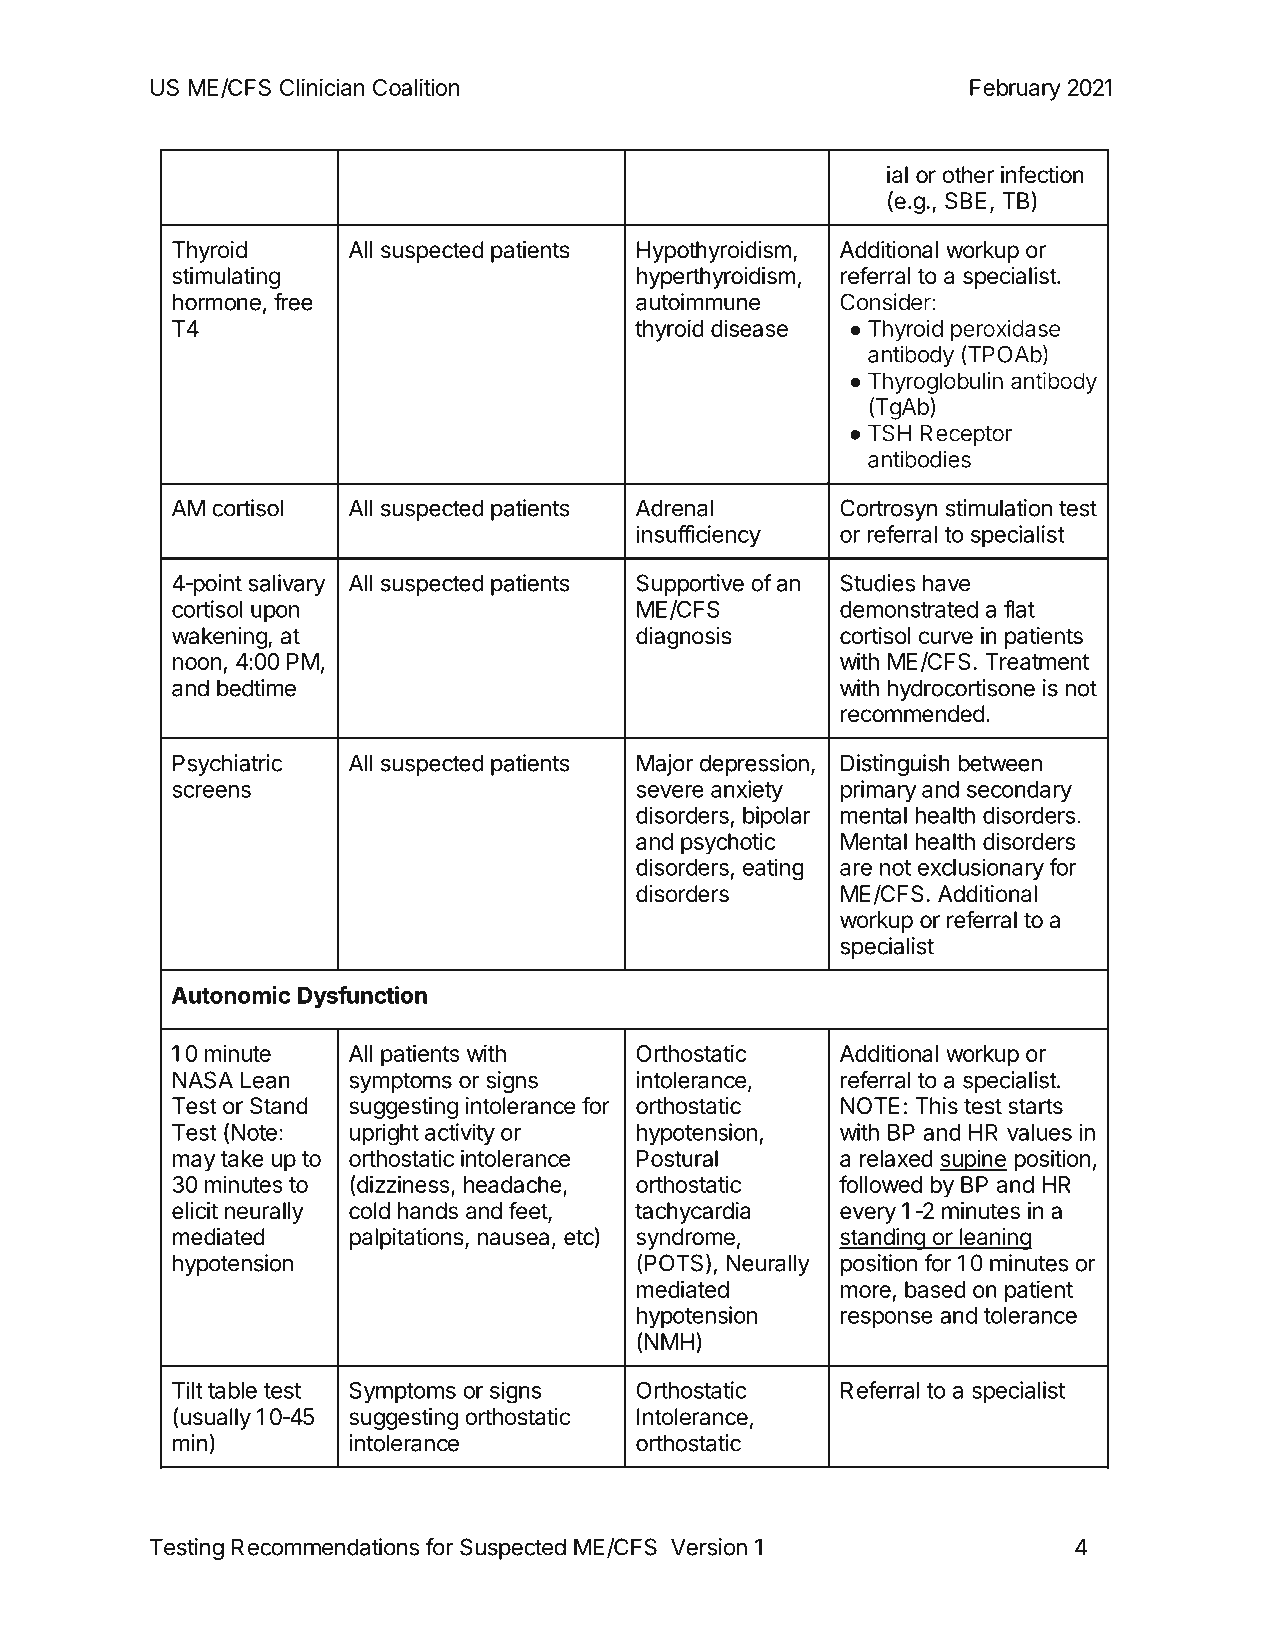 The image size is (1266, 1638). I want to click on Recommendations, so click(325, 1547).
